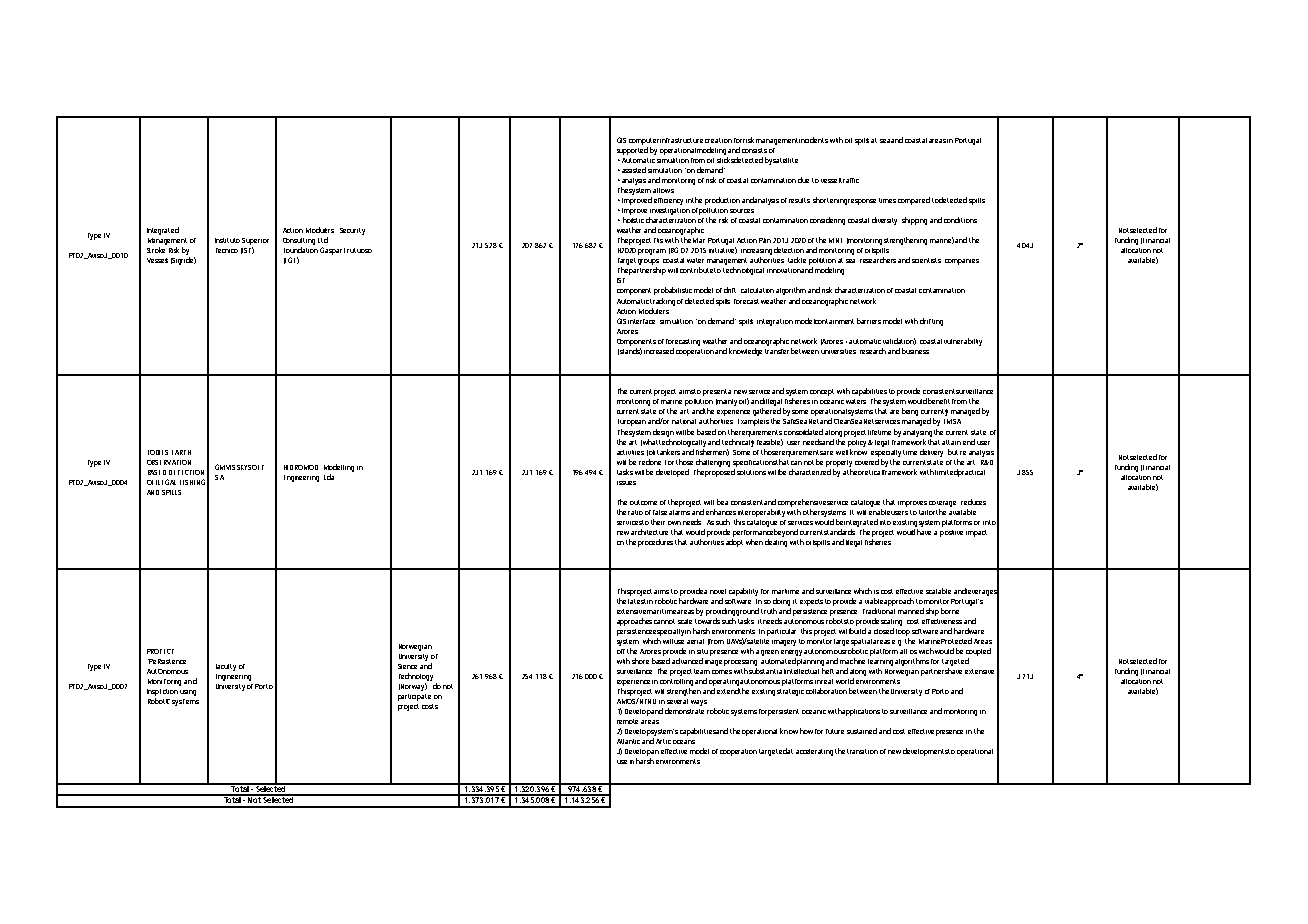 This screenshot has height=924, width=1308. I want to click on novel, so click(718, 591).
